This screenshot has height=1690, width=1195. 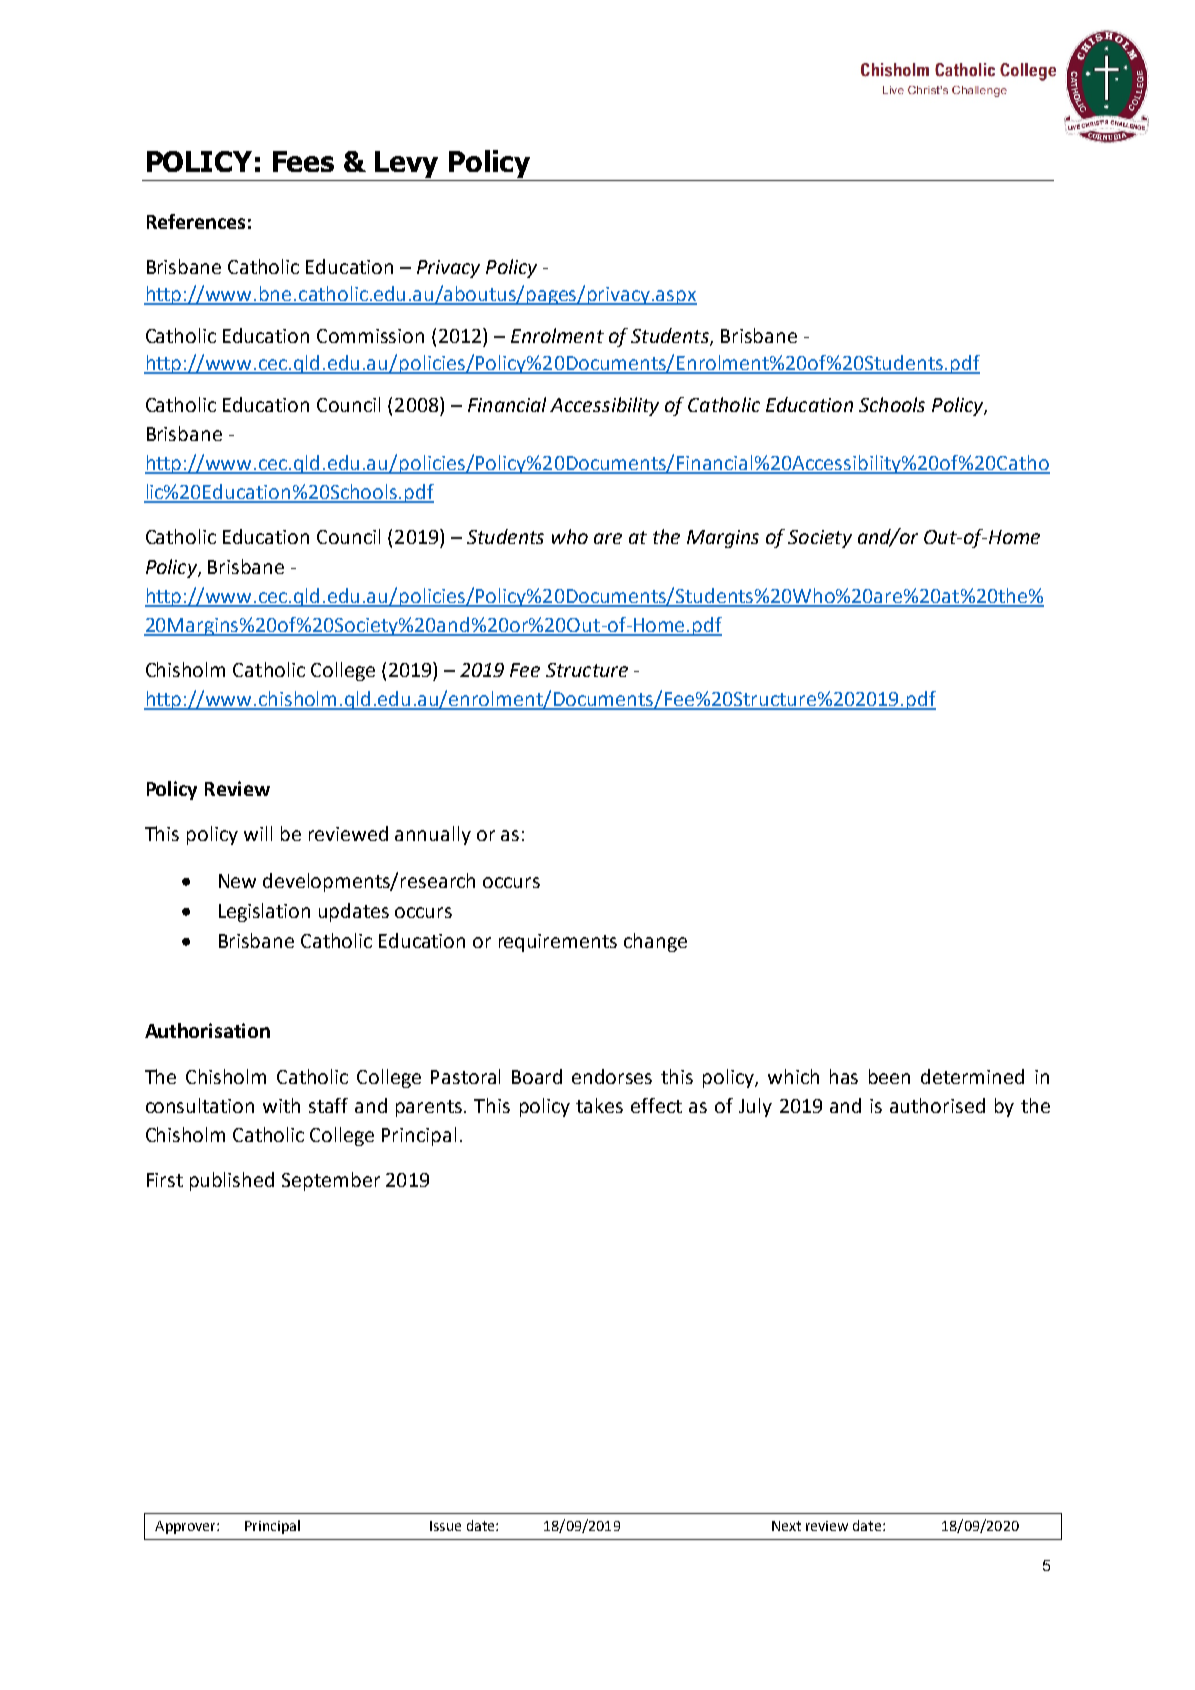 I want to click on change, so click(x=655, y=942).
